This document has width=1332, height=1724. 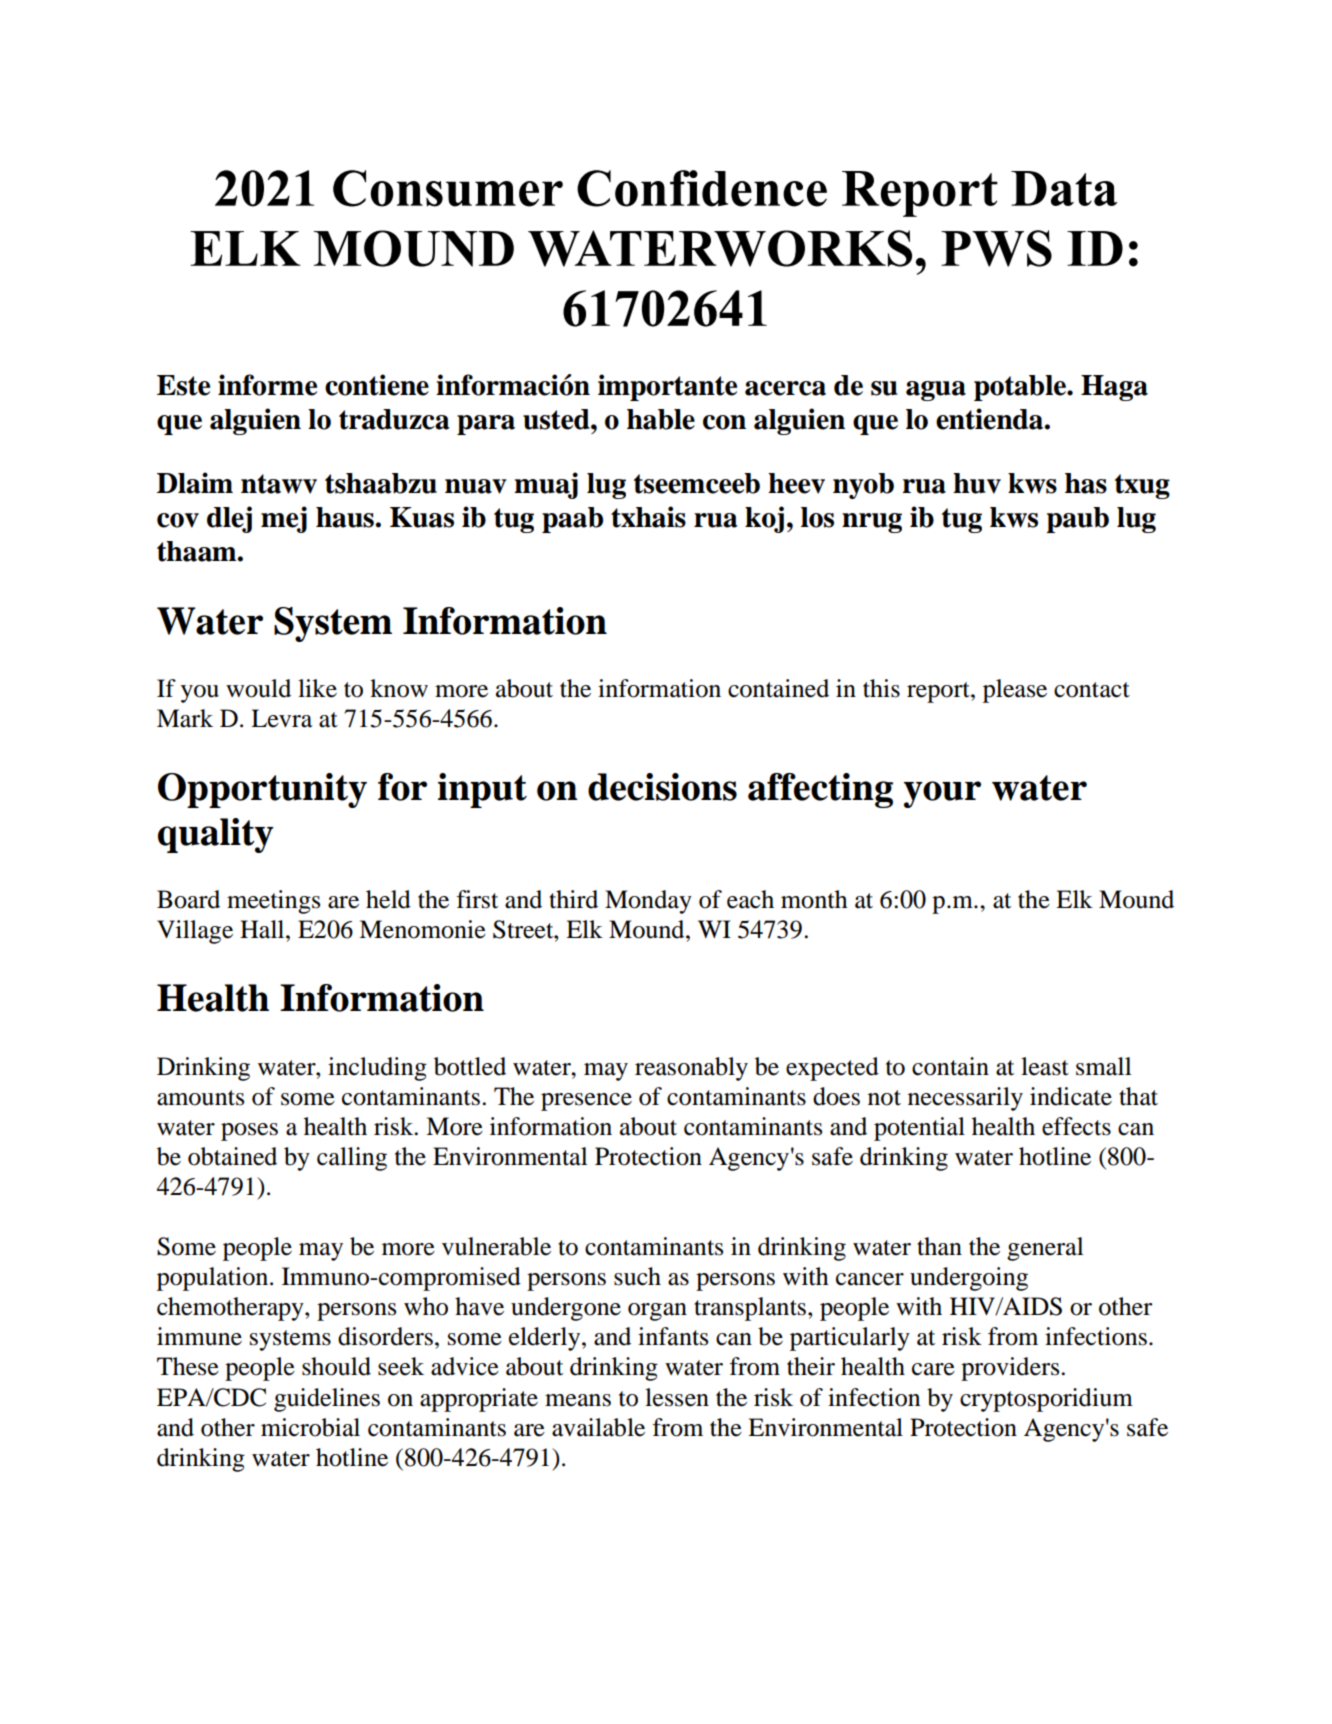 I want to click on lessen, so click(x=677, y=1397).
